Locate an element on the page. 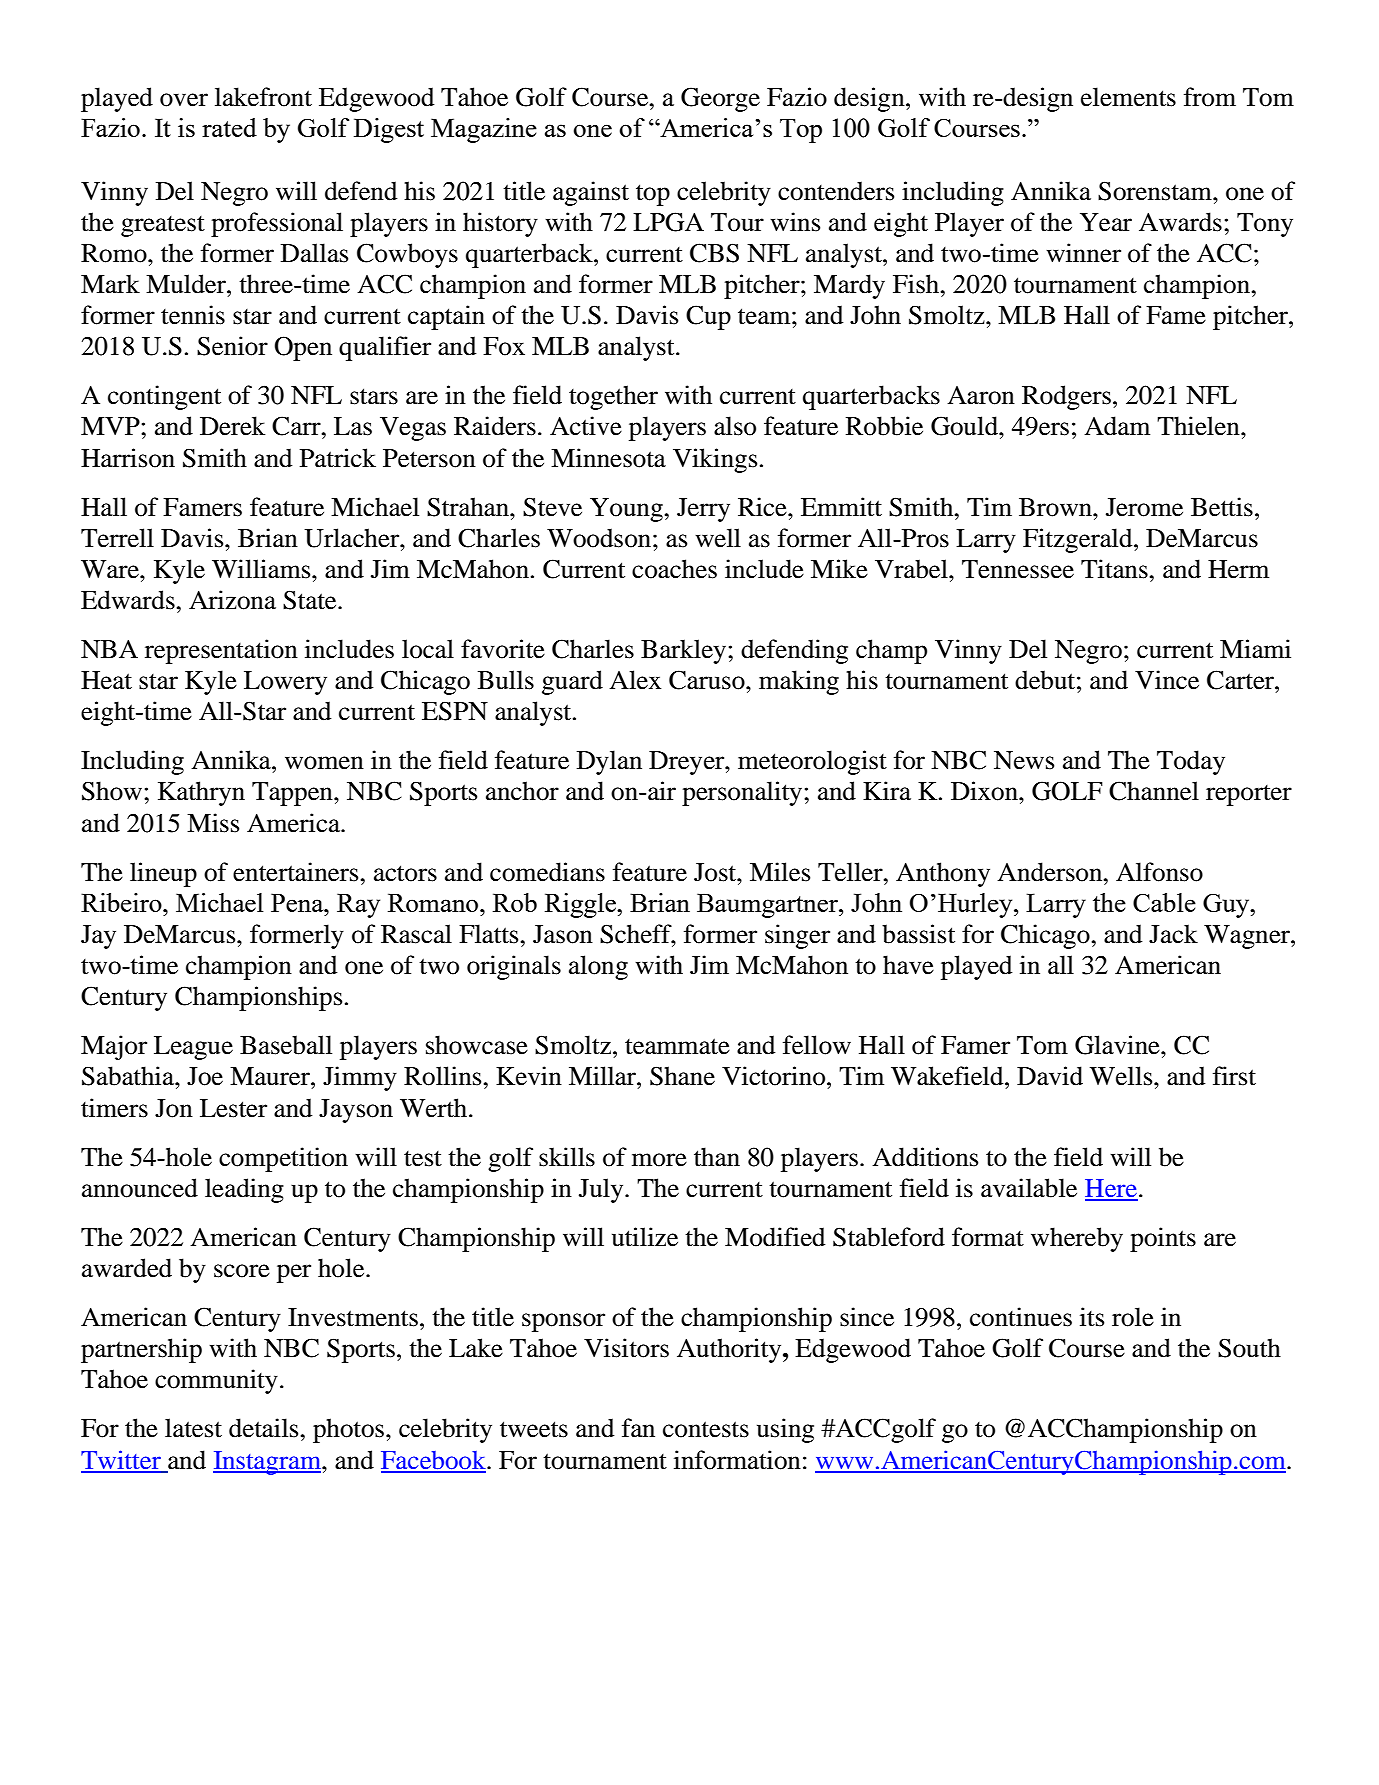  together is located at coordinates (613, 397).
